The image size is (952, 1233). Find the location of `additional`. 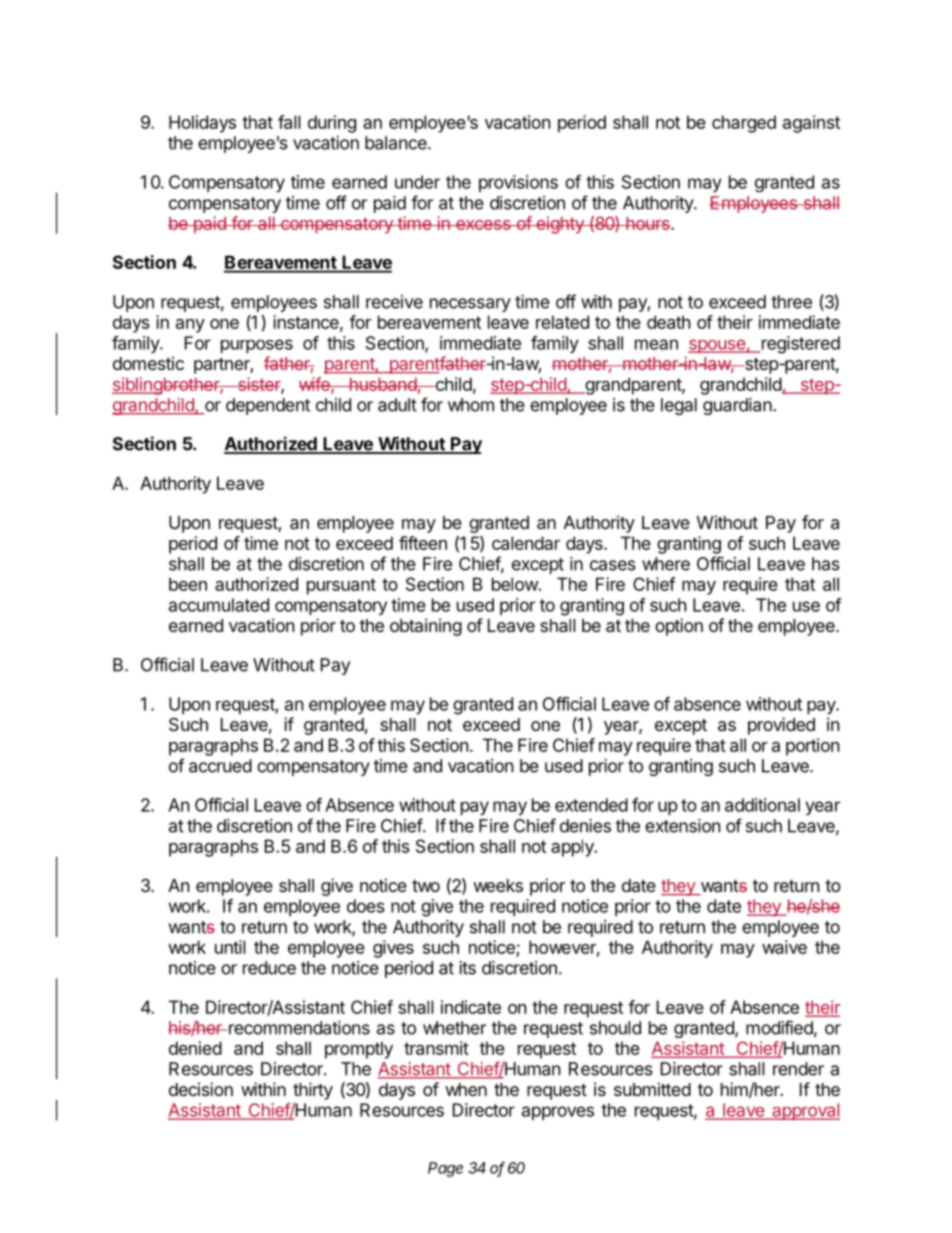

additional is located at coordinates (762, 805).
